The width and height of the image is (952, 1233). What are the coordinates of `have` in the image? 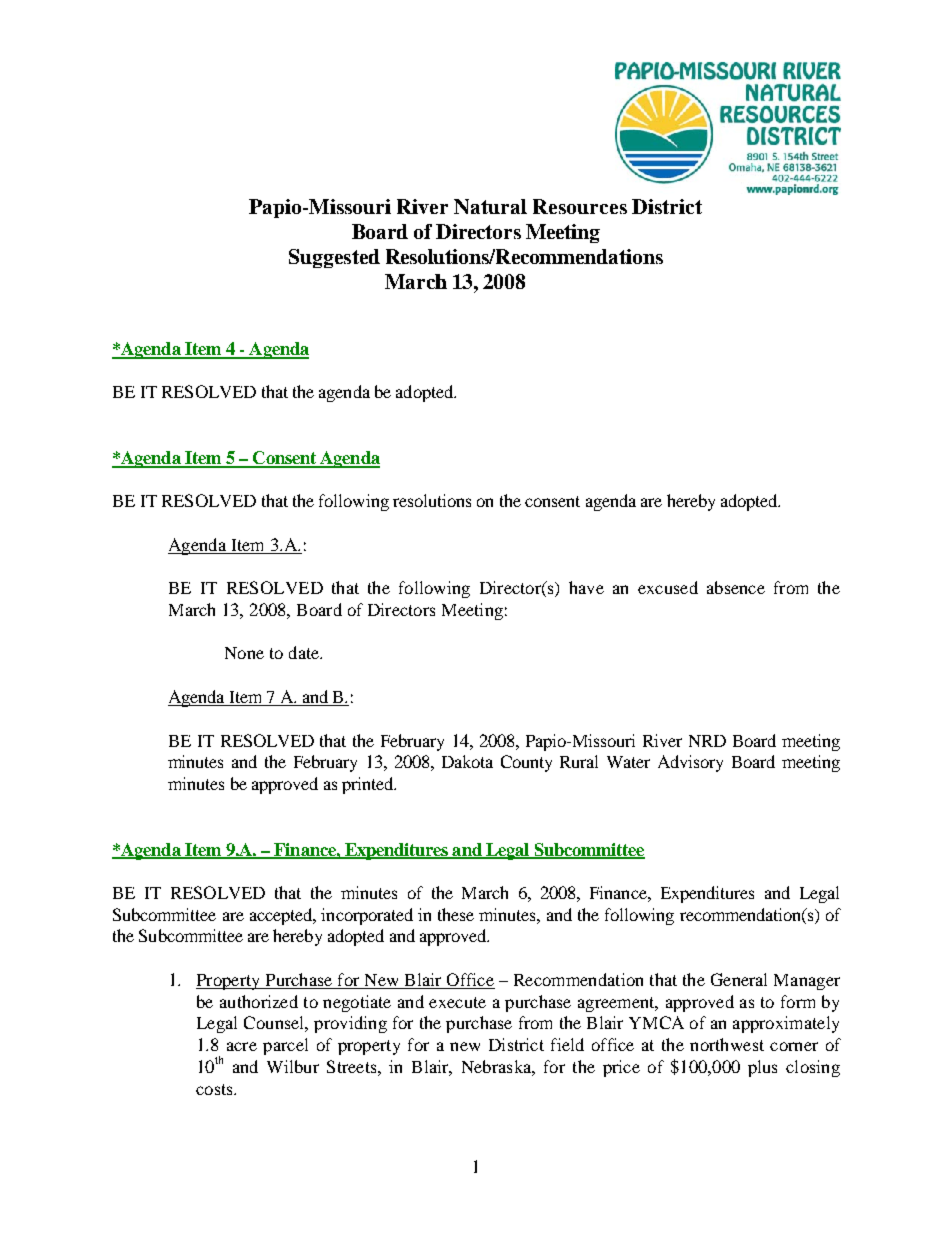 It's located at (586, 587).
